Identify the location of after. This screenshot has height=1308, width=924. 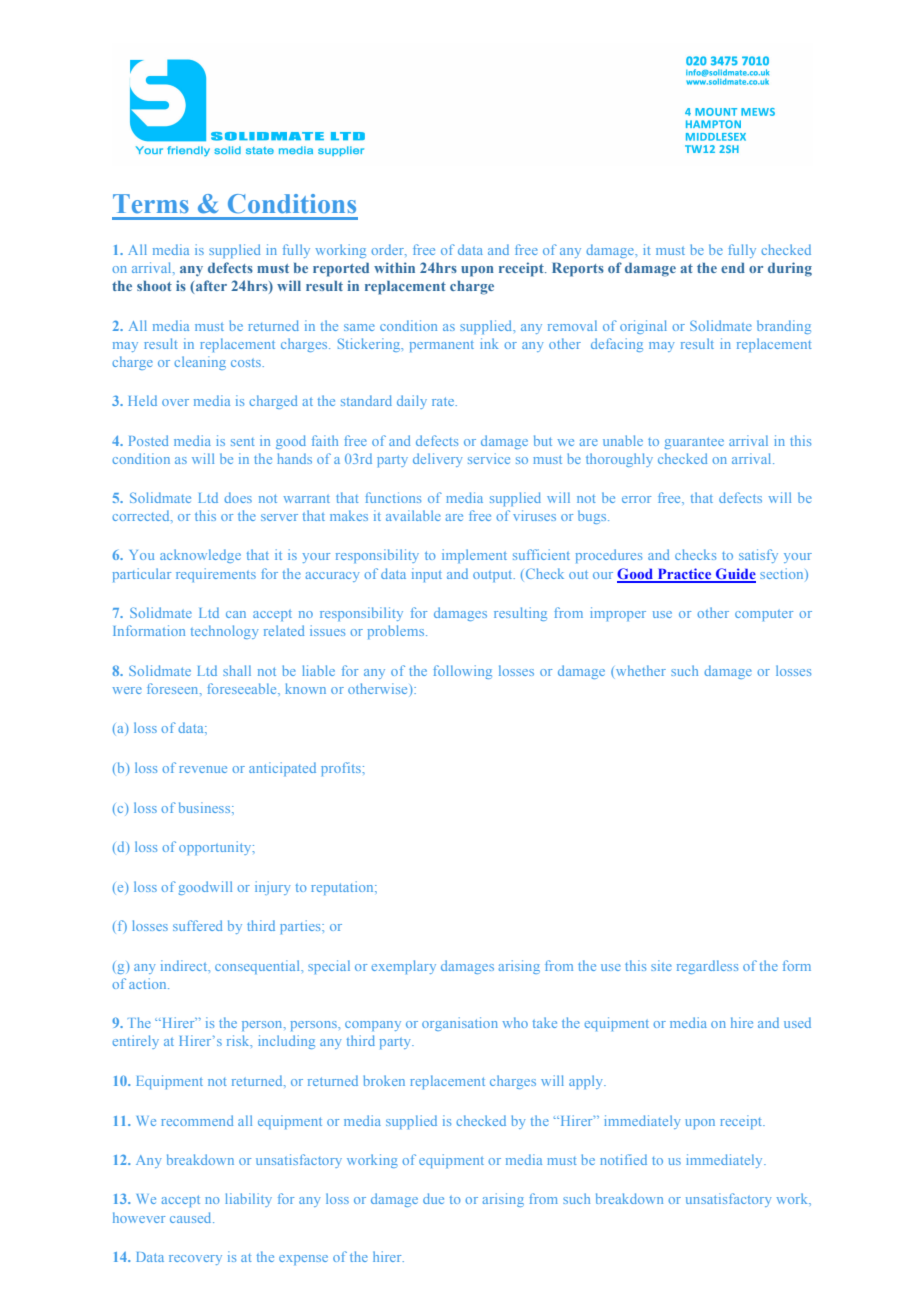
(211, 285).
